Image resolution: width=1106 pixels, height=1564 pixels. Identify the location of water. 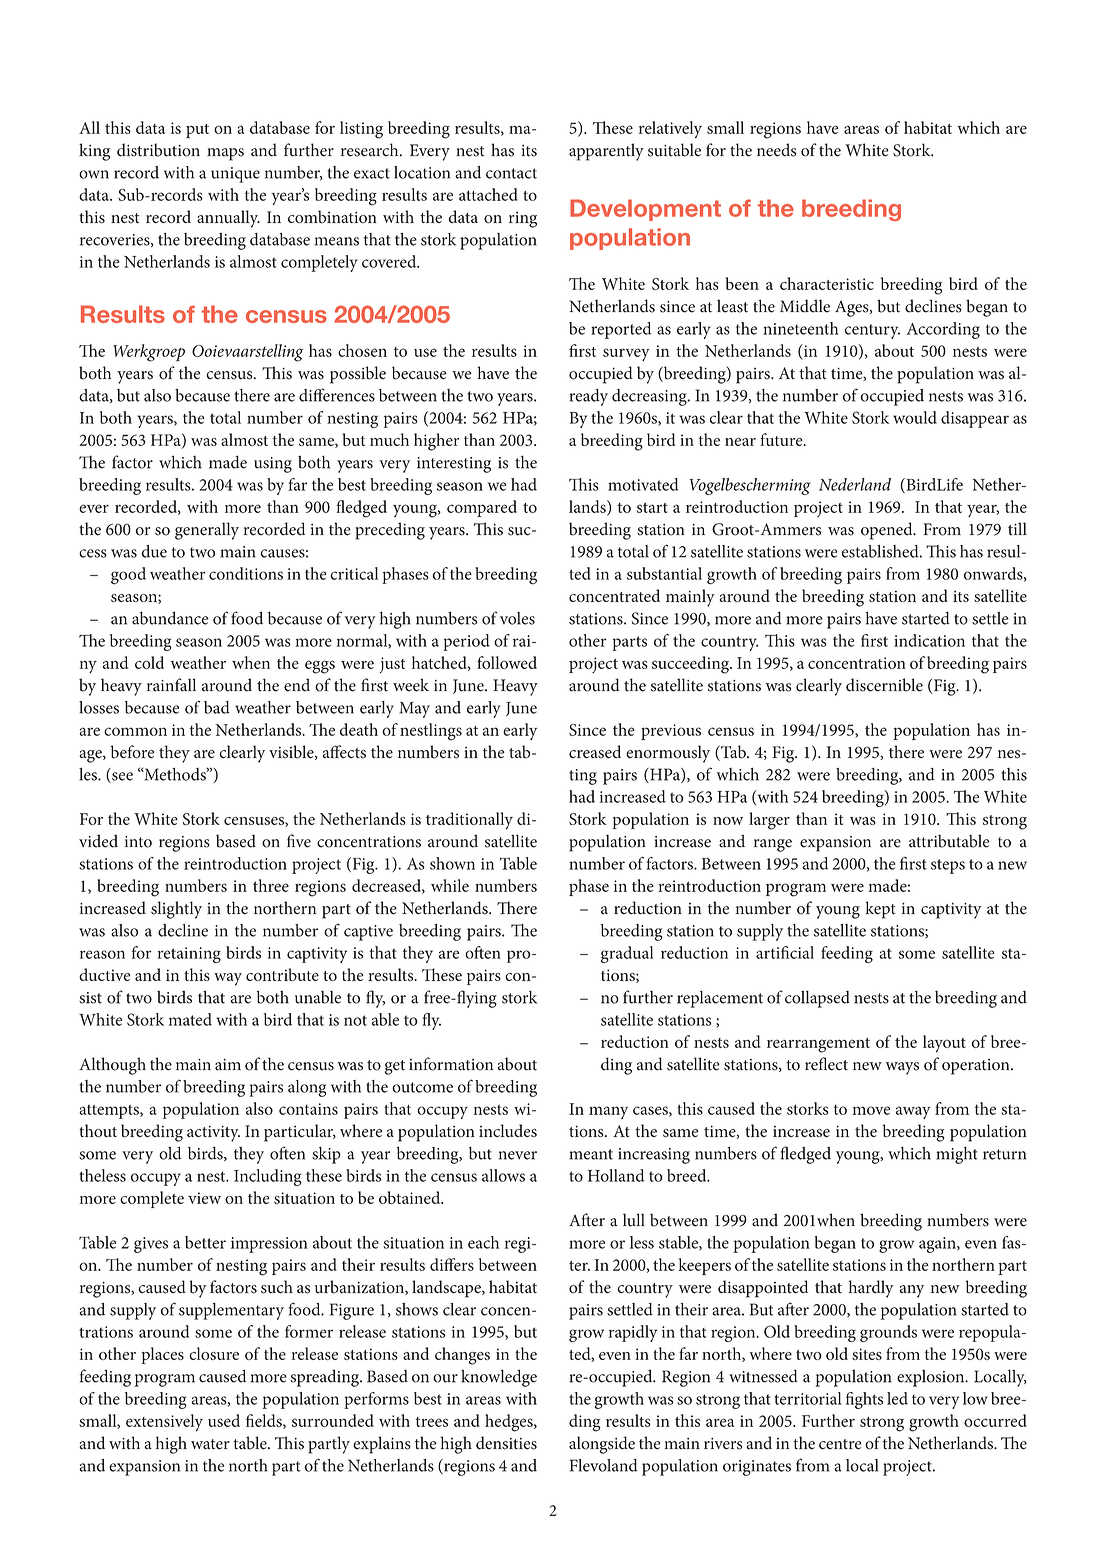
(210, 1444).
